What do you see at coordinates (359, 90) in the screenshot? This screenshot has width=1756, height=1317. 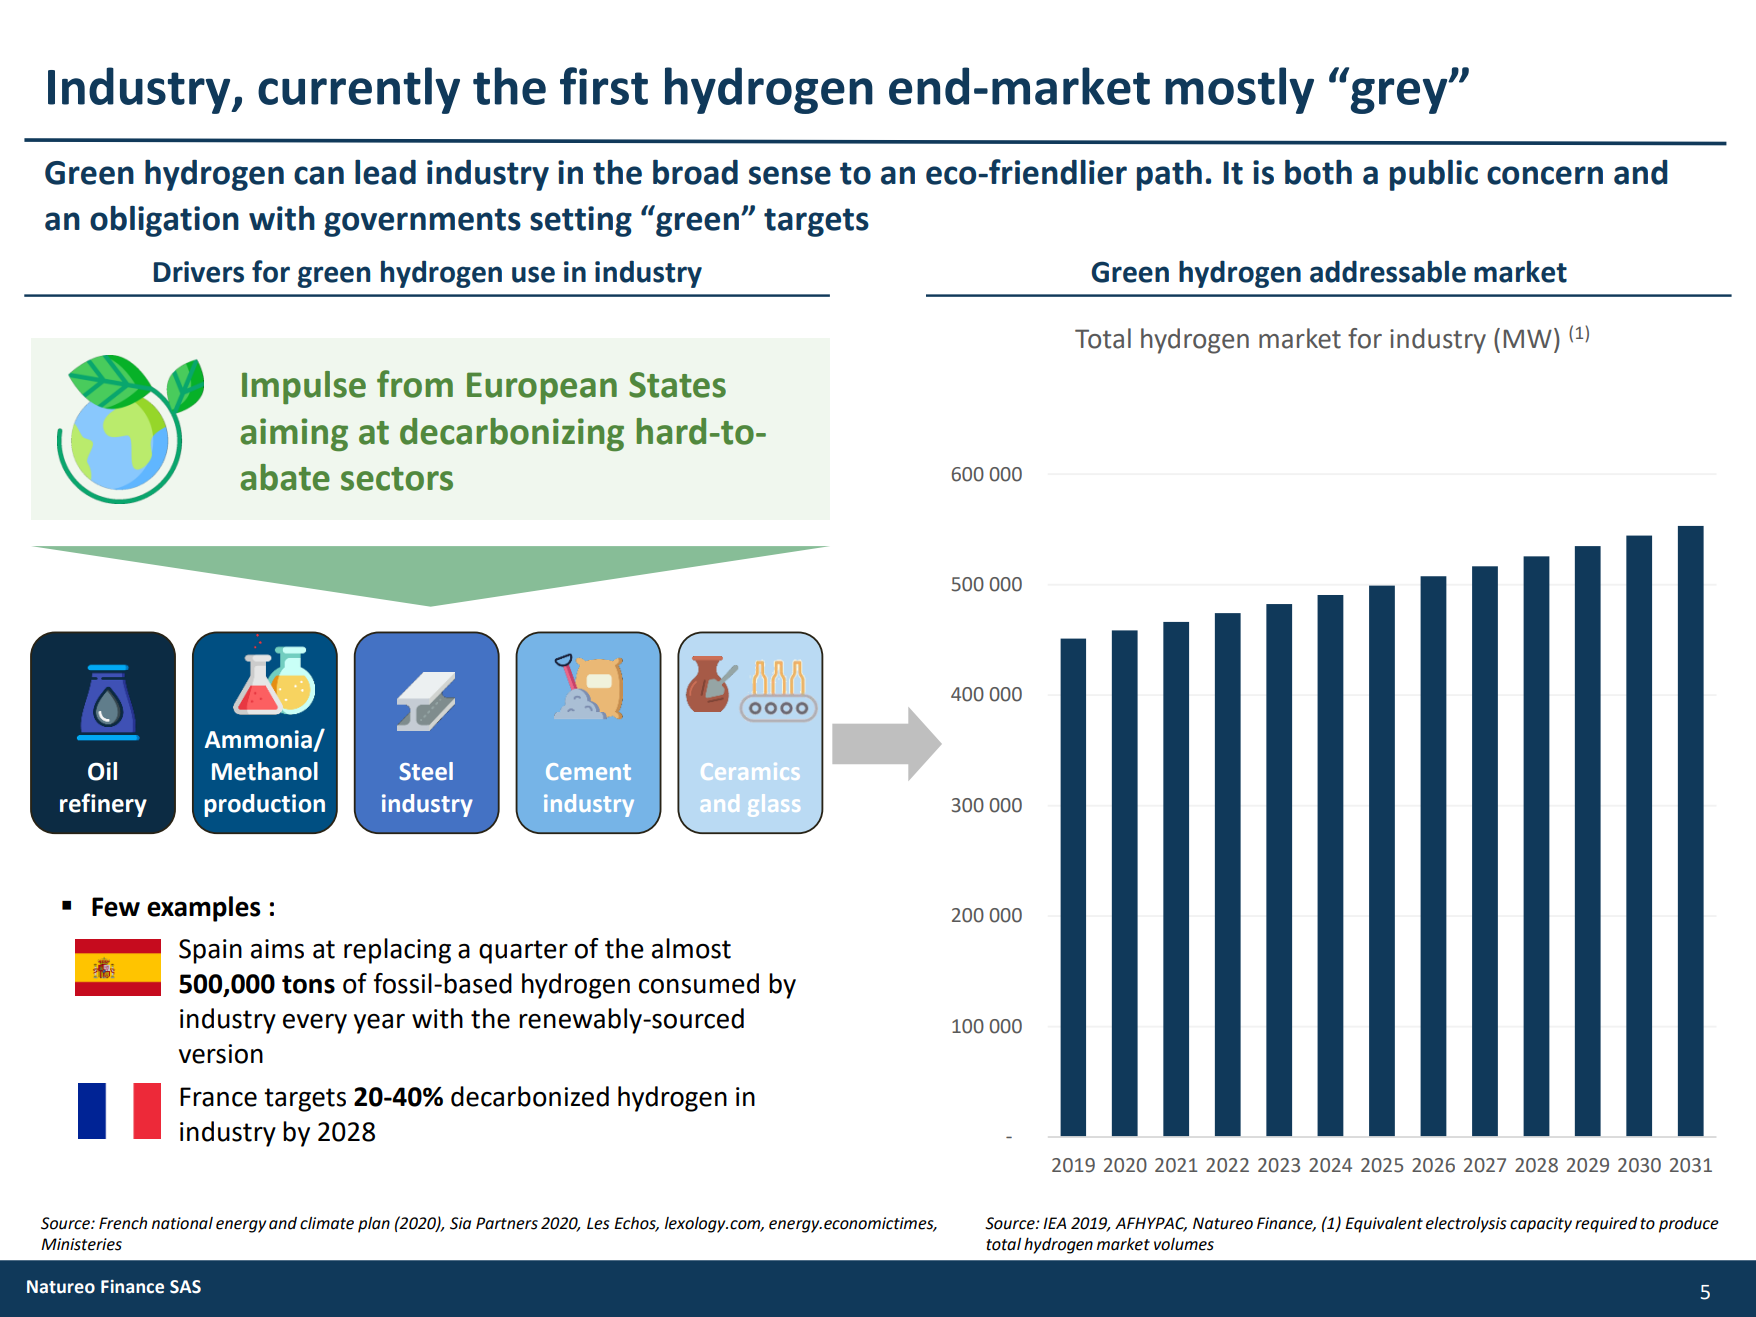 I see `currently` at bounding box center [359, 90].
